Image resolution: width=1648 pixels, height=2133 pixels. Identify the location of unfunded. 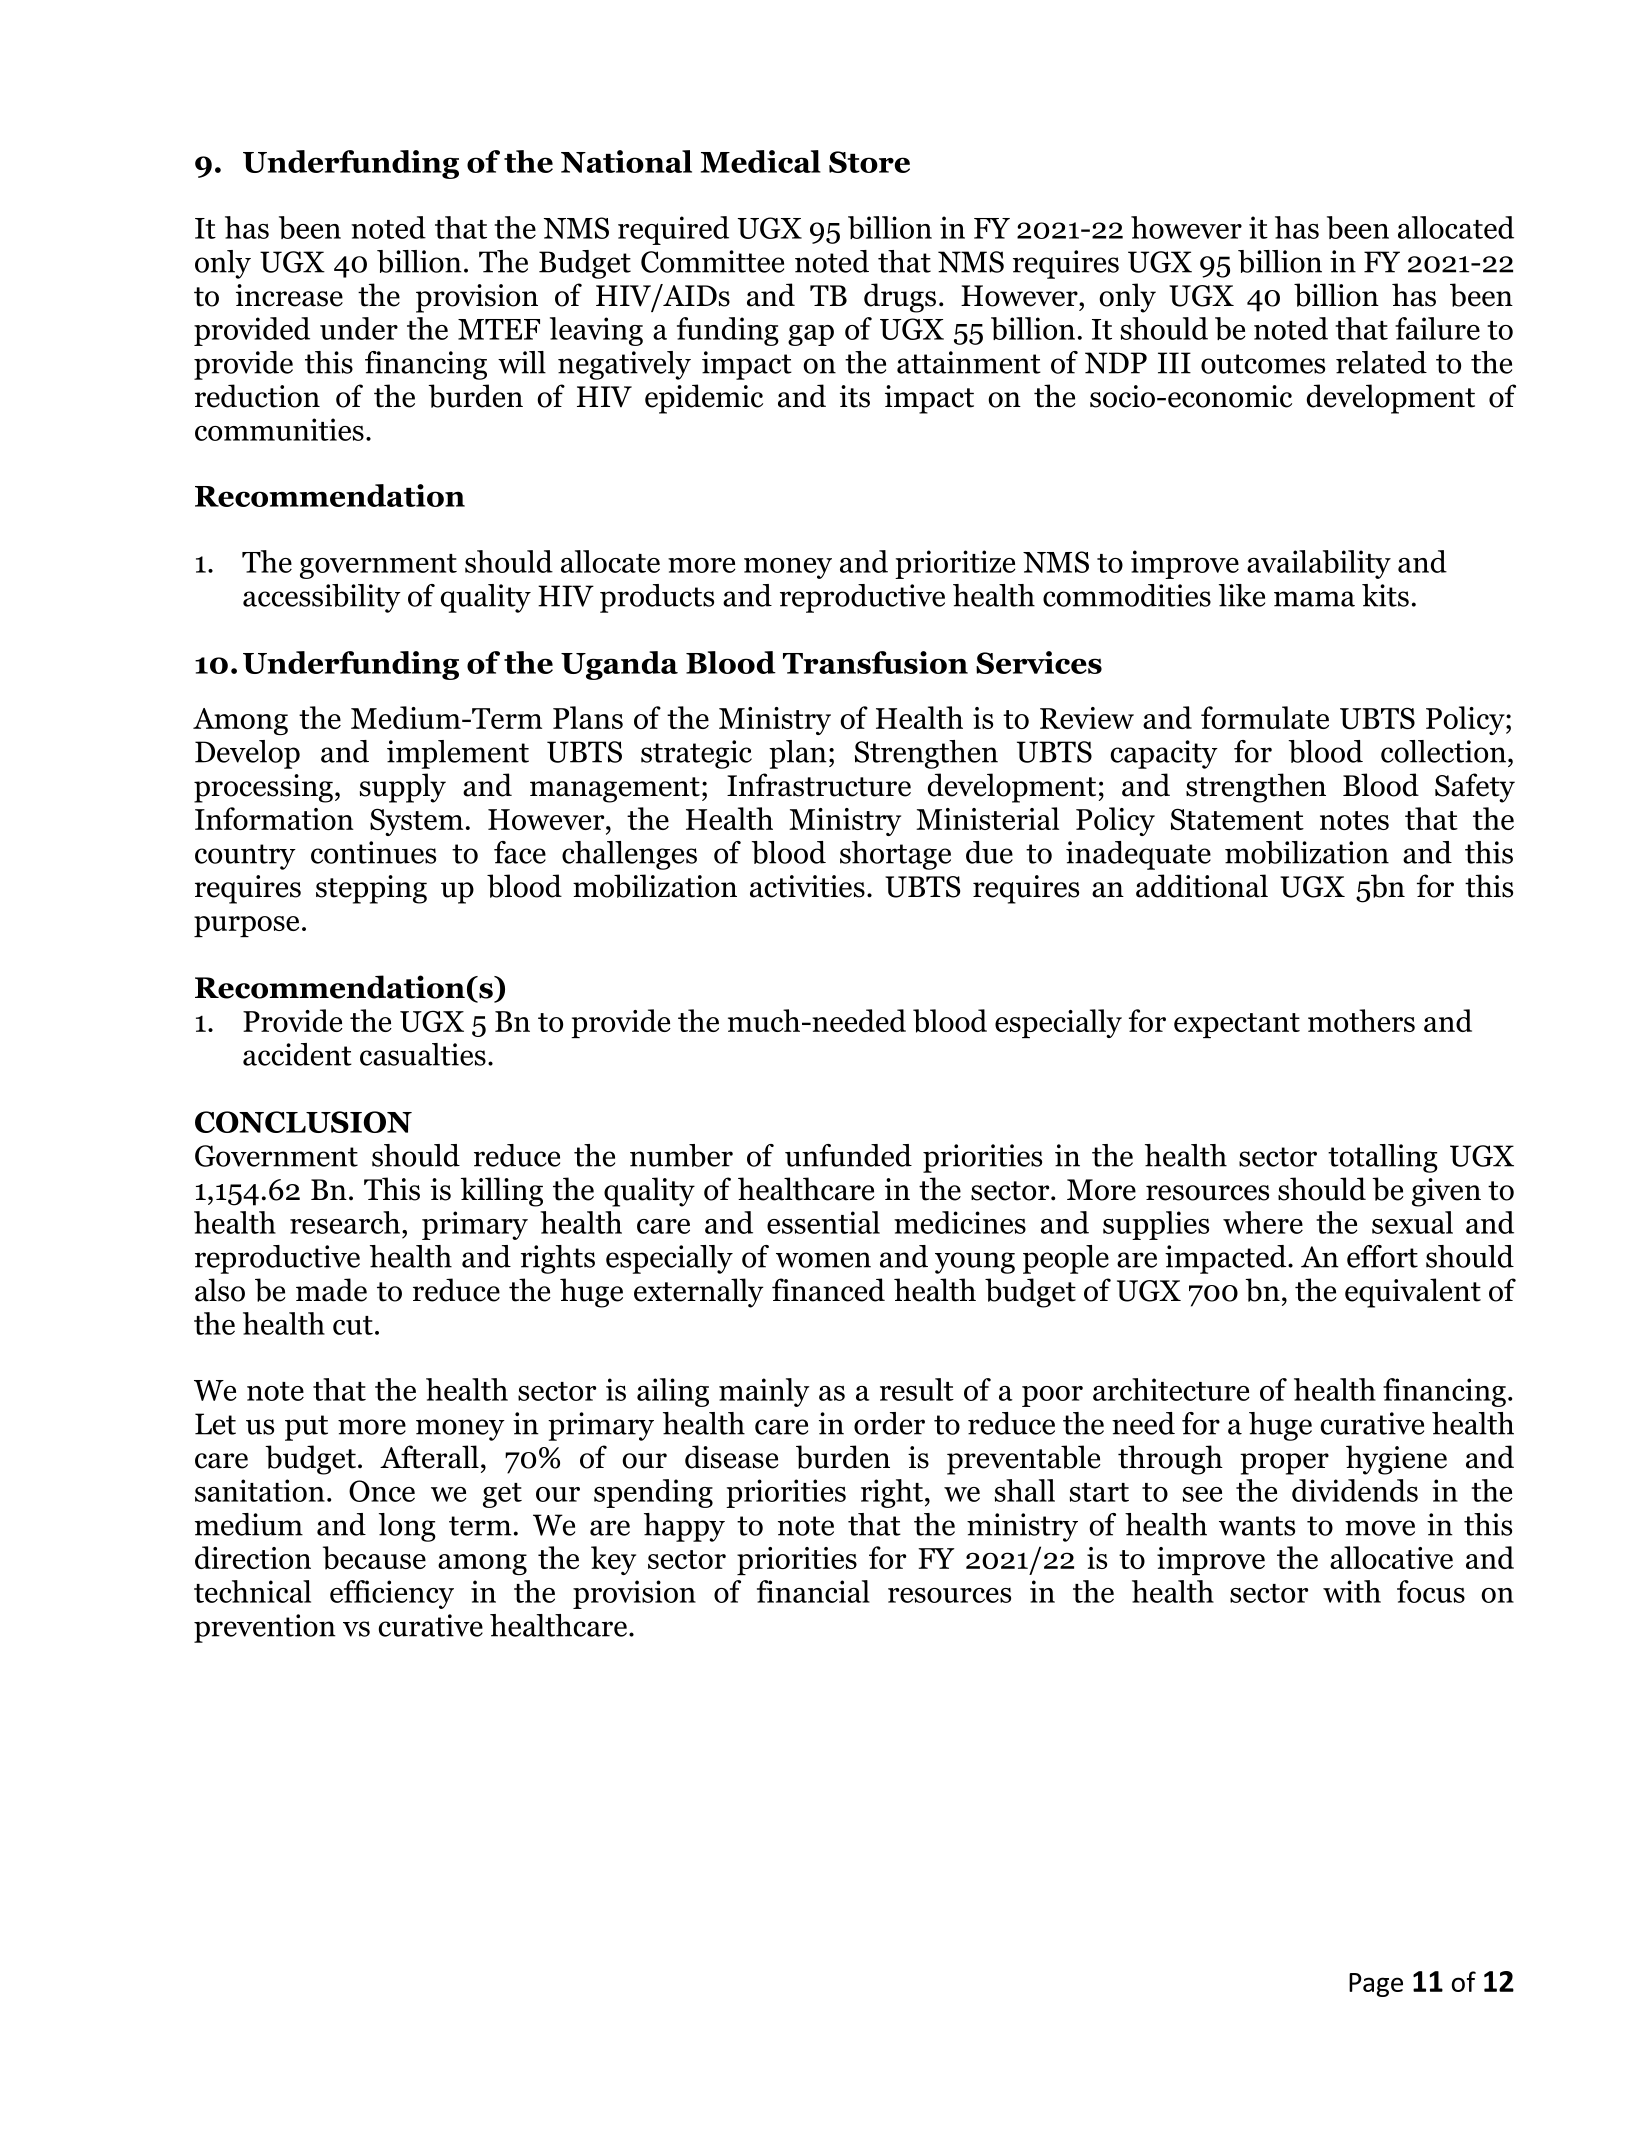
(848, 1155).
